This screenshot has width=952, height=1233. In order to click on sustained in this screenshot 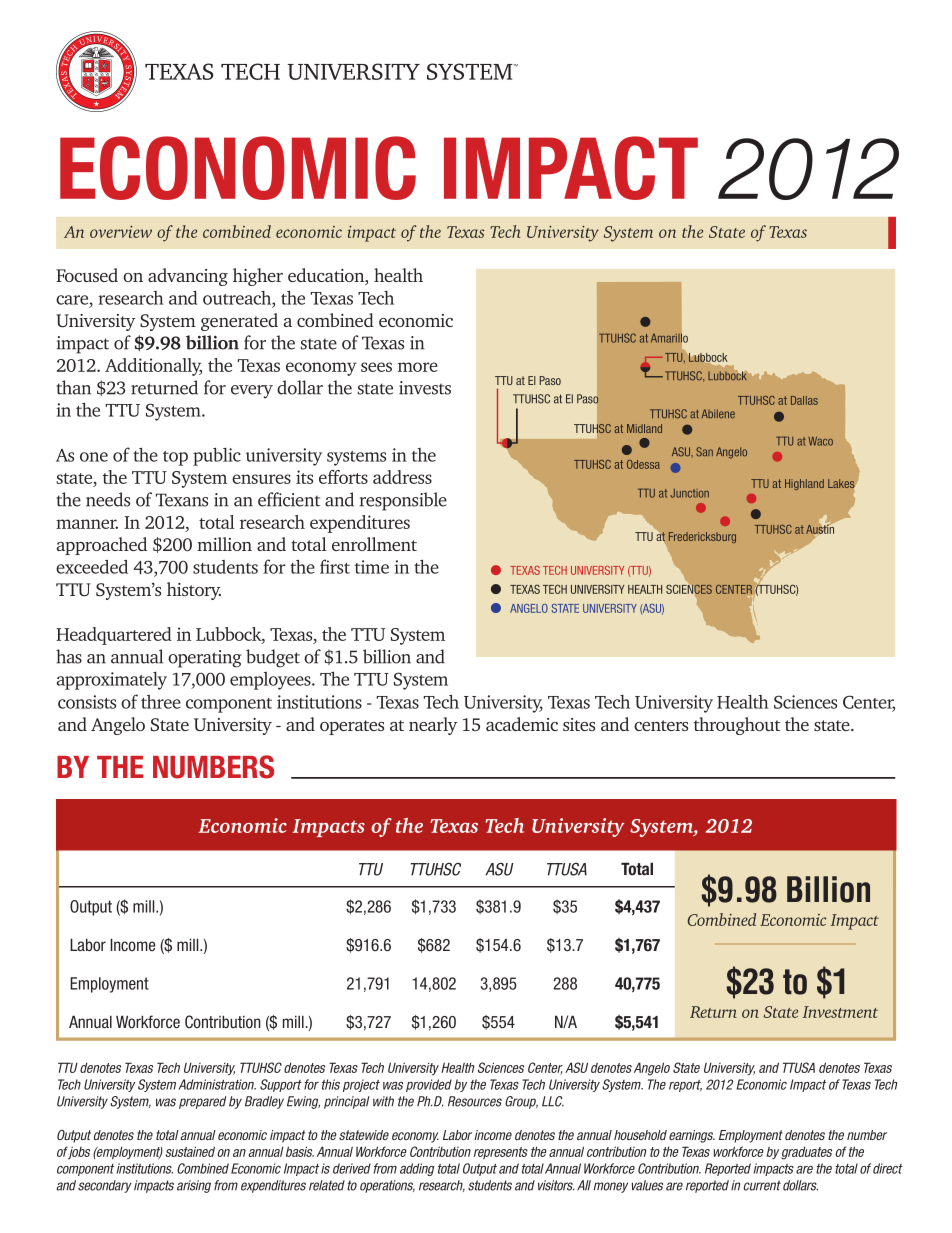, I will do `click(190, 1151)`.
